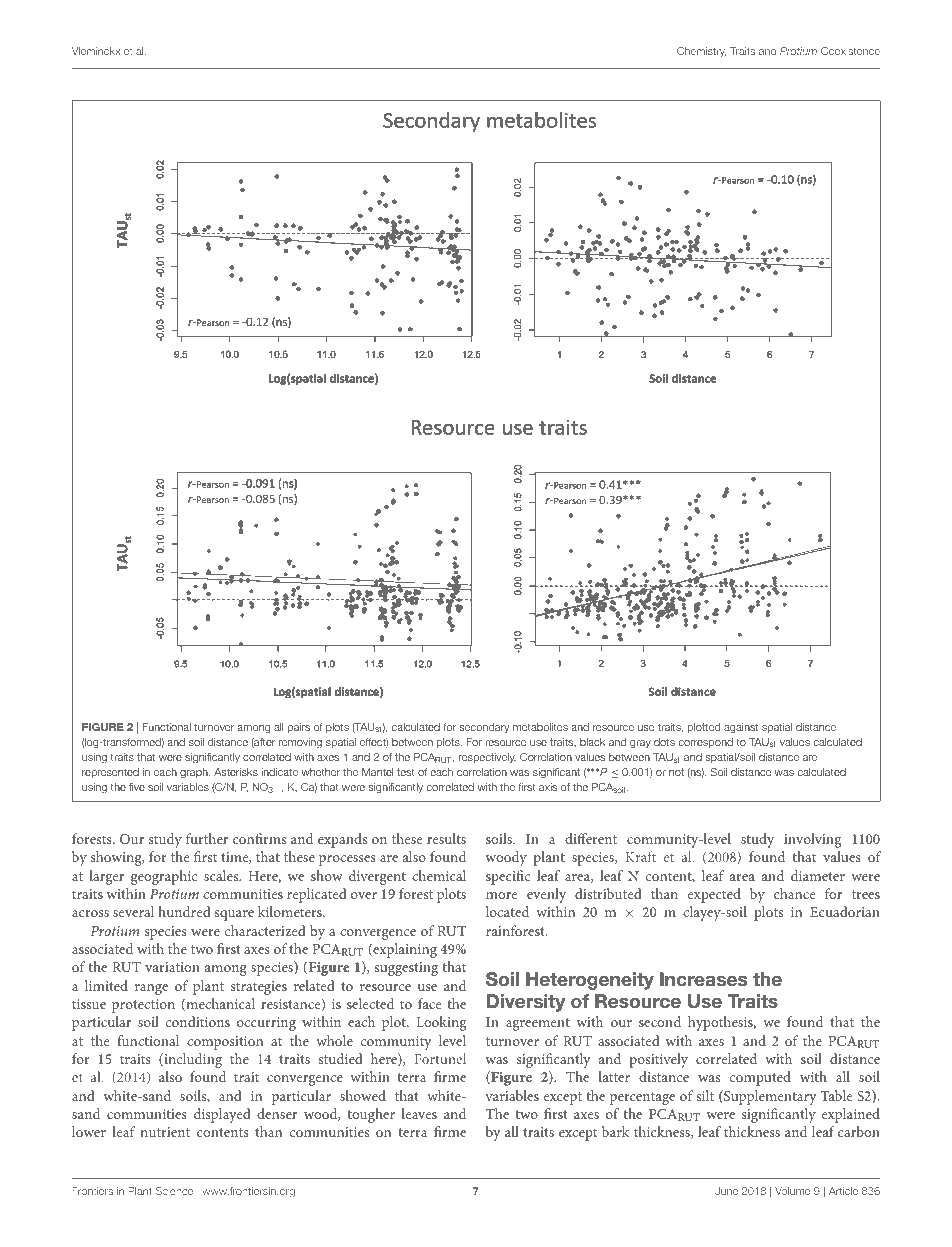 The height and width of the screenshot is (1247, 952). I want to click on Asterisks, so click(236, 772).
